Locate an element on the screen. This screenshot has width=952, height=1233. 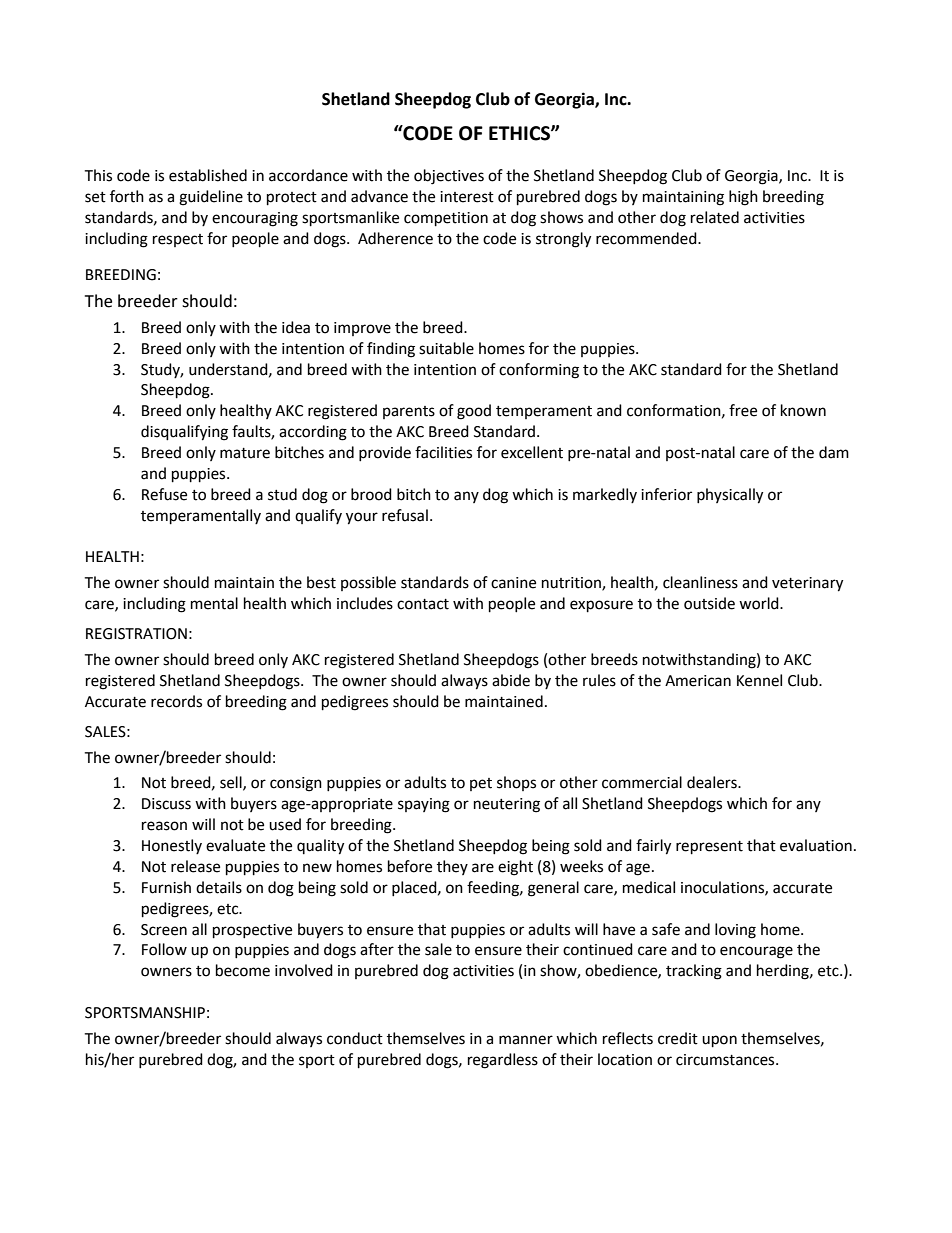
free is located at coordinates (743, 410).
